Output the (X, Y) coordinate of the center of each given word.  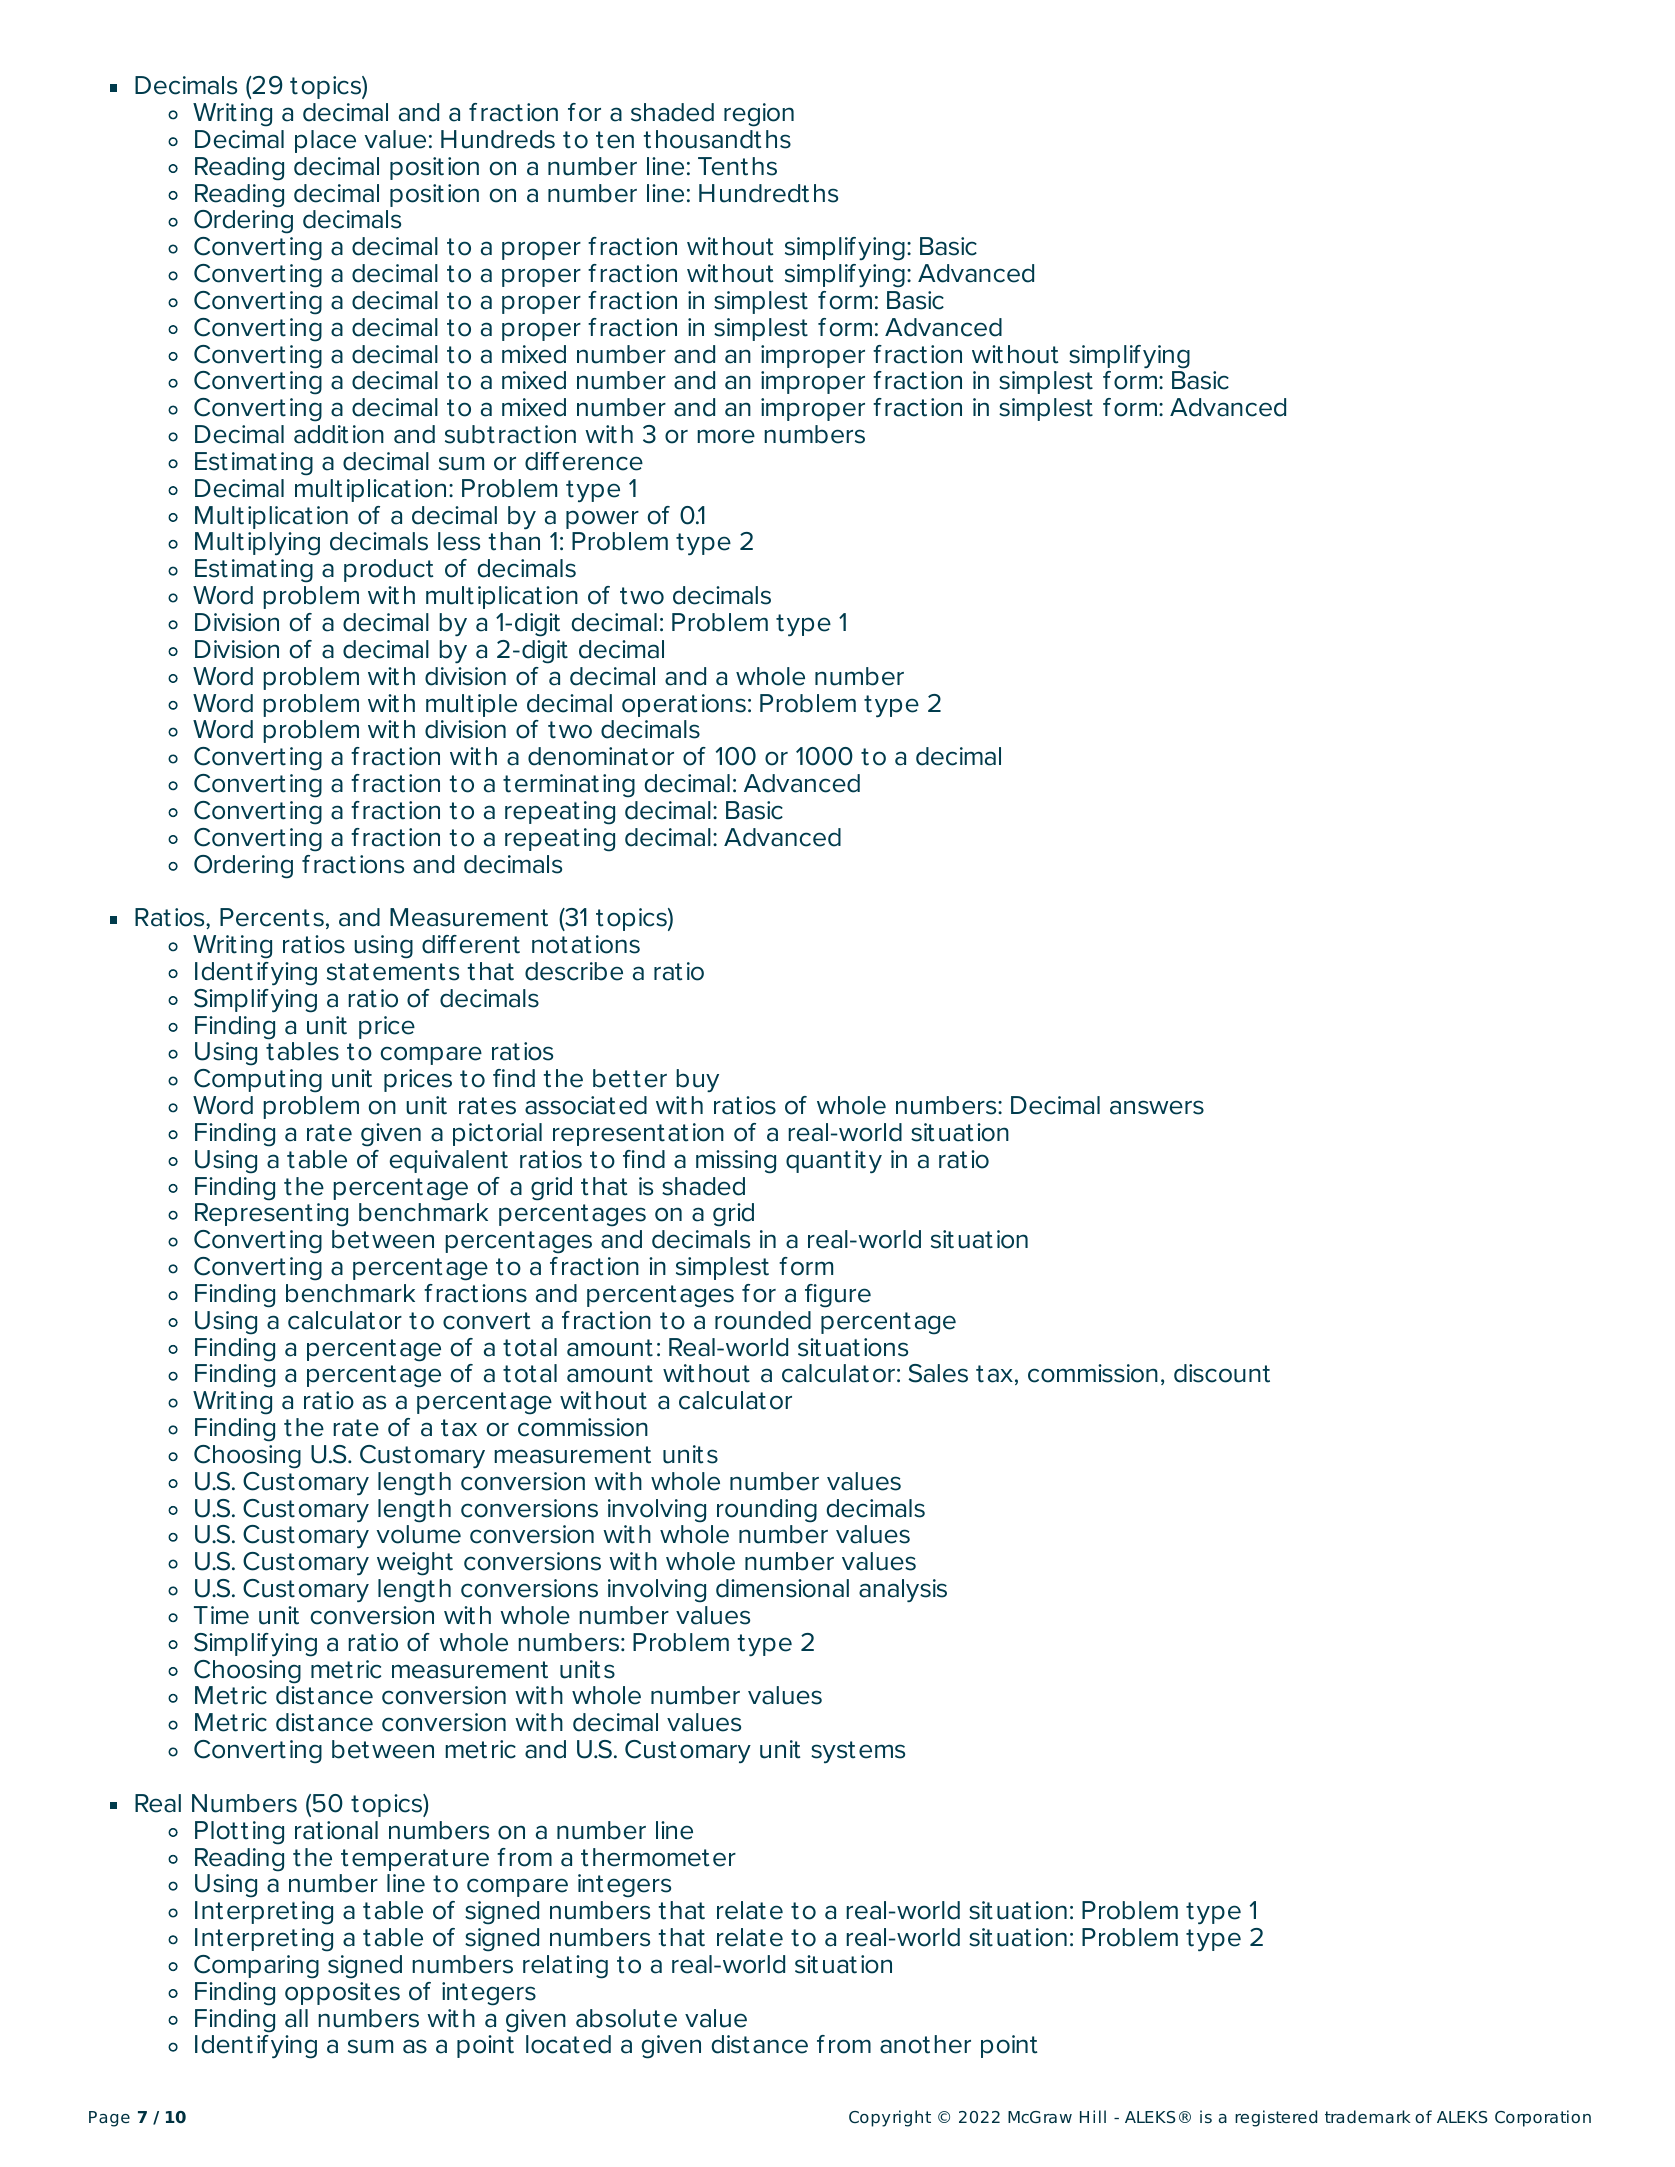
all (296, 2018)
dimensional (782, 1588)
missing (736, 1162)
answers (1157, 1107)
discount (1222, 1373)
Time (221, 1615)
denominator (601, 756)
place (325, 141)
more (726, 436)
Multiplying (257, 544)
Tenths (737, 166)
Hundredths (768, 193)
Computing (258, 1081)
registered (1276, 2118)
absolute (626, 2018)
